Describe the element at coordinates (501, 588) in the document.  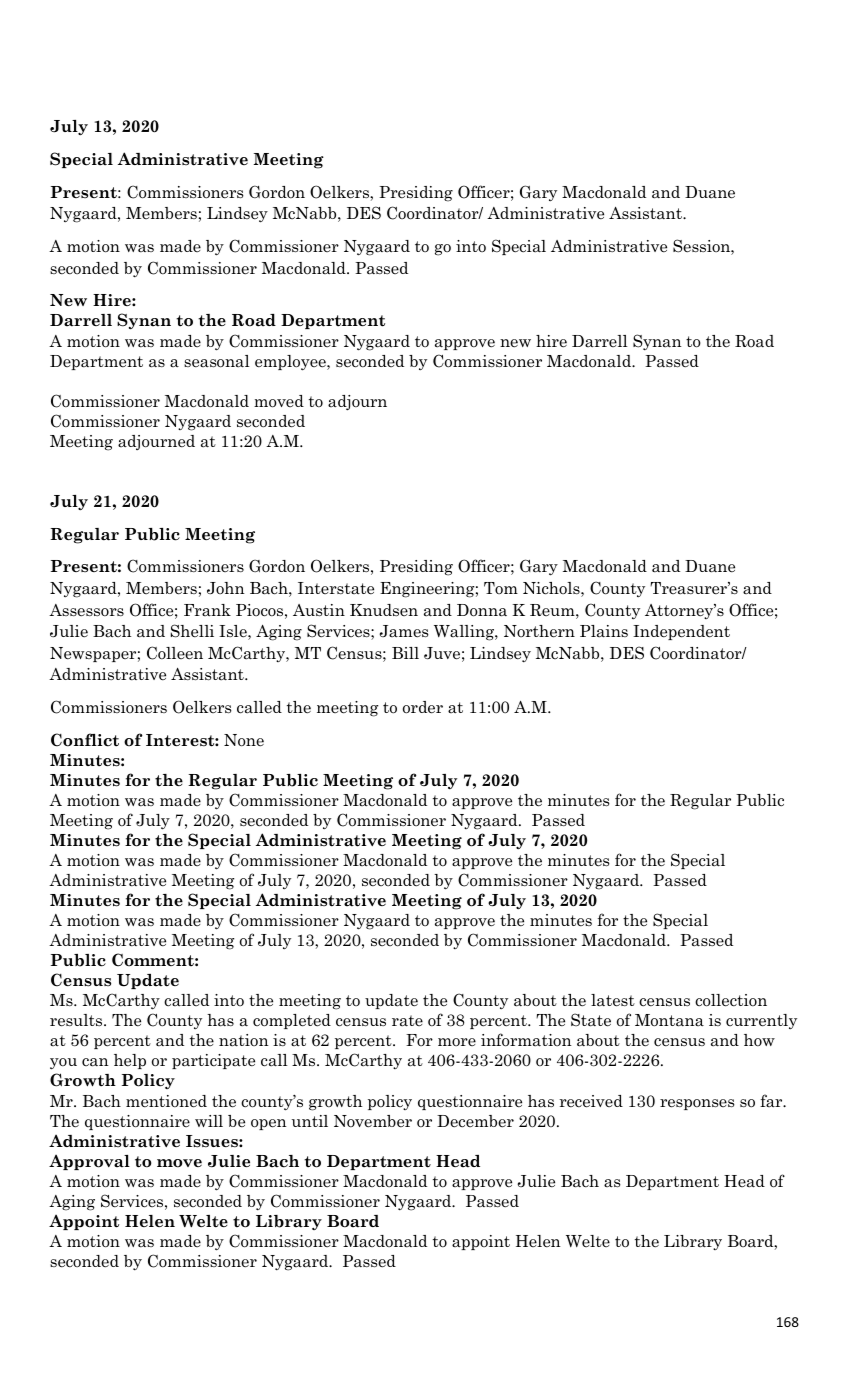
I see `Tom` at that location.
